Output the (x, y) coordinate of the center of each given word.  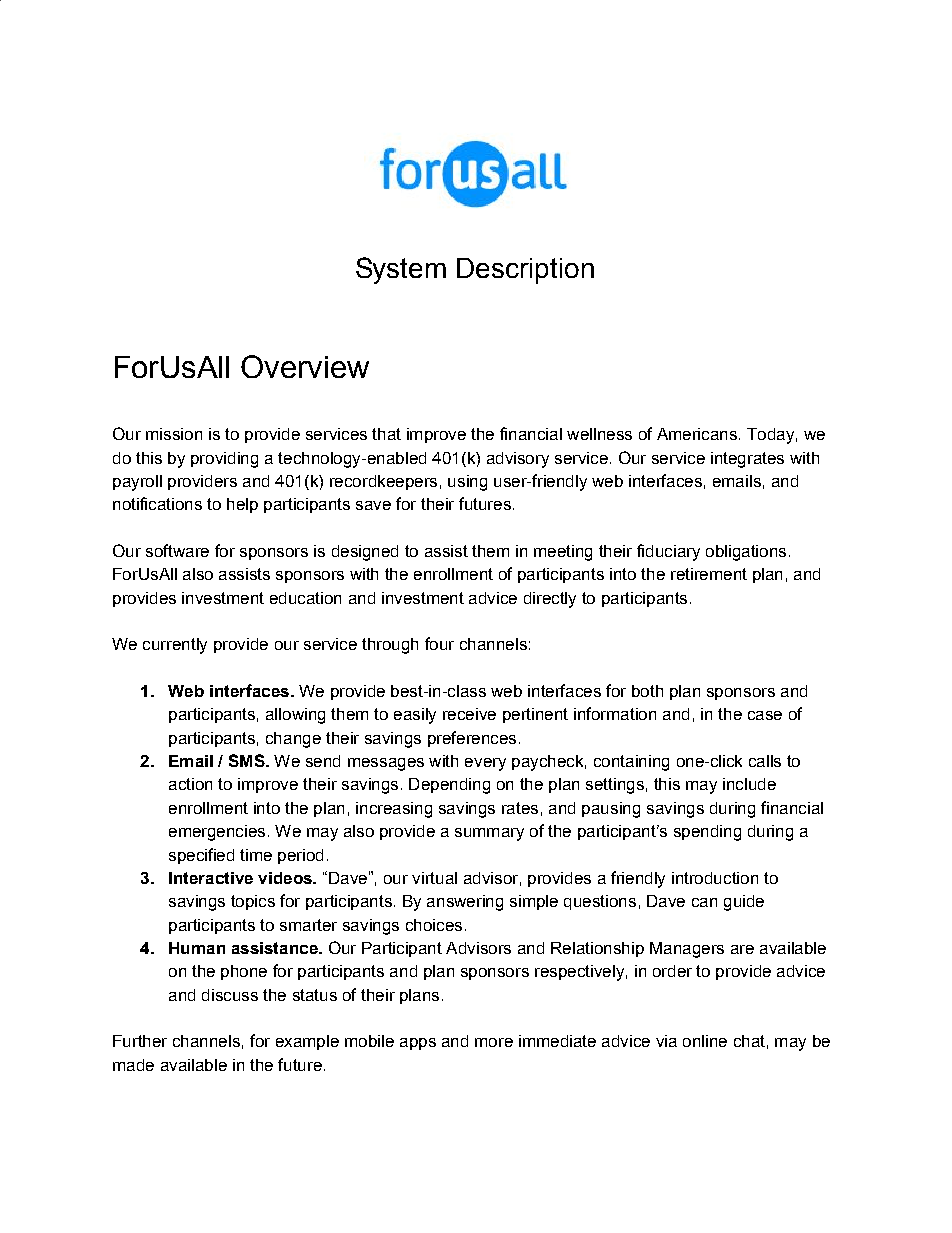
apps (418, 1044)
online (705, 1041)
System (401, 270)
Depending (449, 786)
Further (140, 1041)
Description (525, 271)
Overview (305, 366)
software (177, 550)
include (749, 784)
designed (365, 553)
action (190, 784)
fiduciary (668, 552)
